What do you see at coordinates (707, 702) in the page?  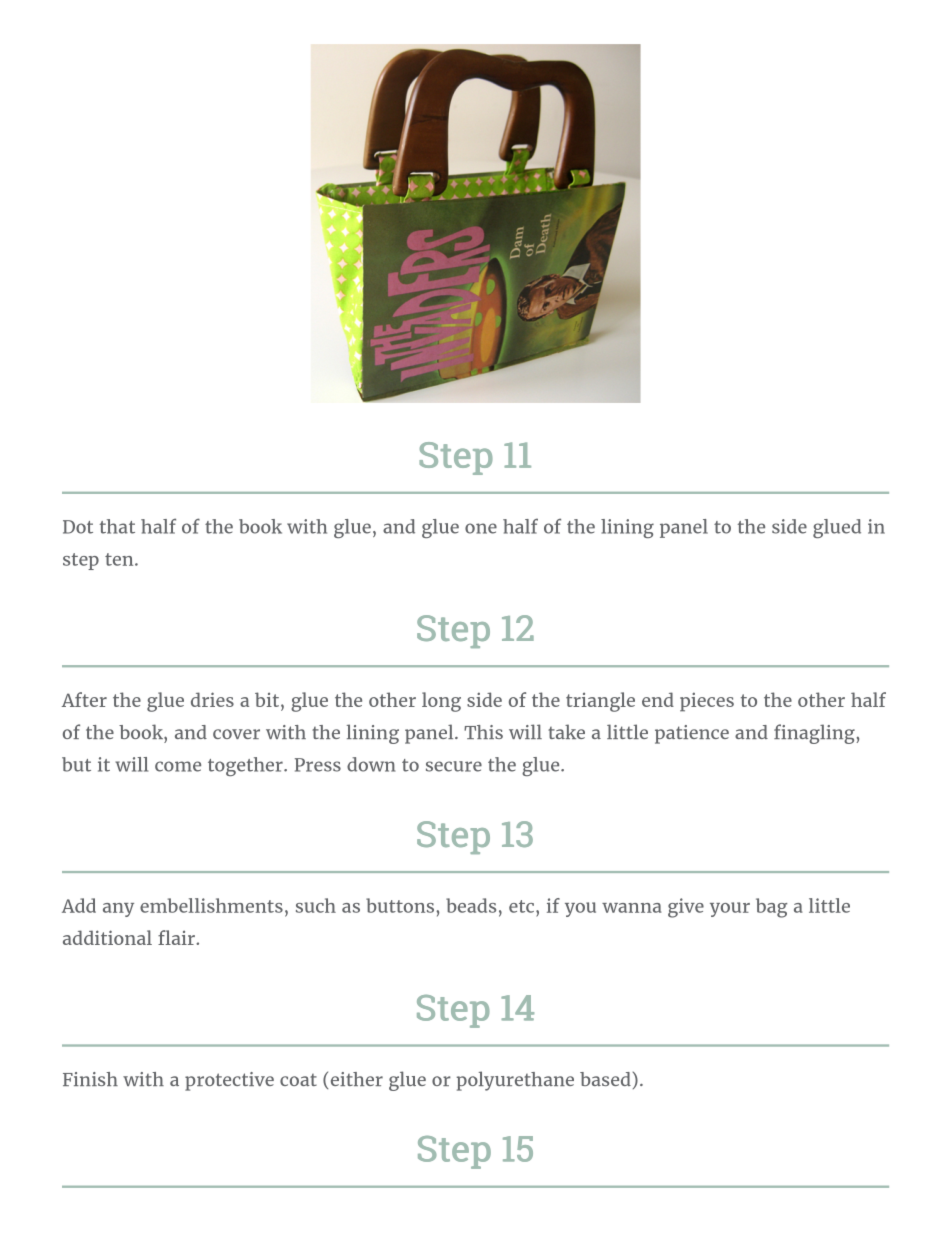 I see `pieces` at bounding box center [707, 702].
